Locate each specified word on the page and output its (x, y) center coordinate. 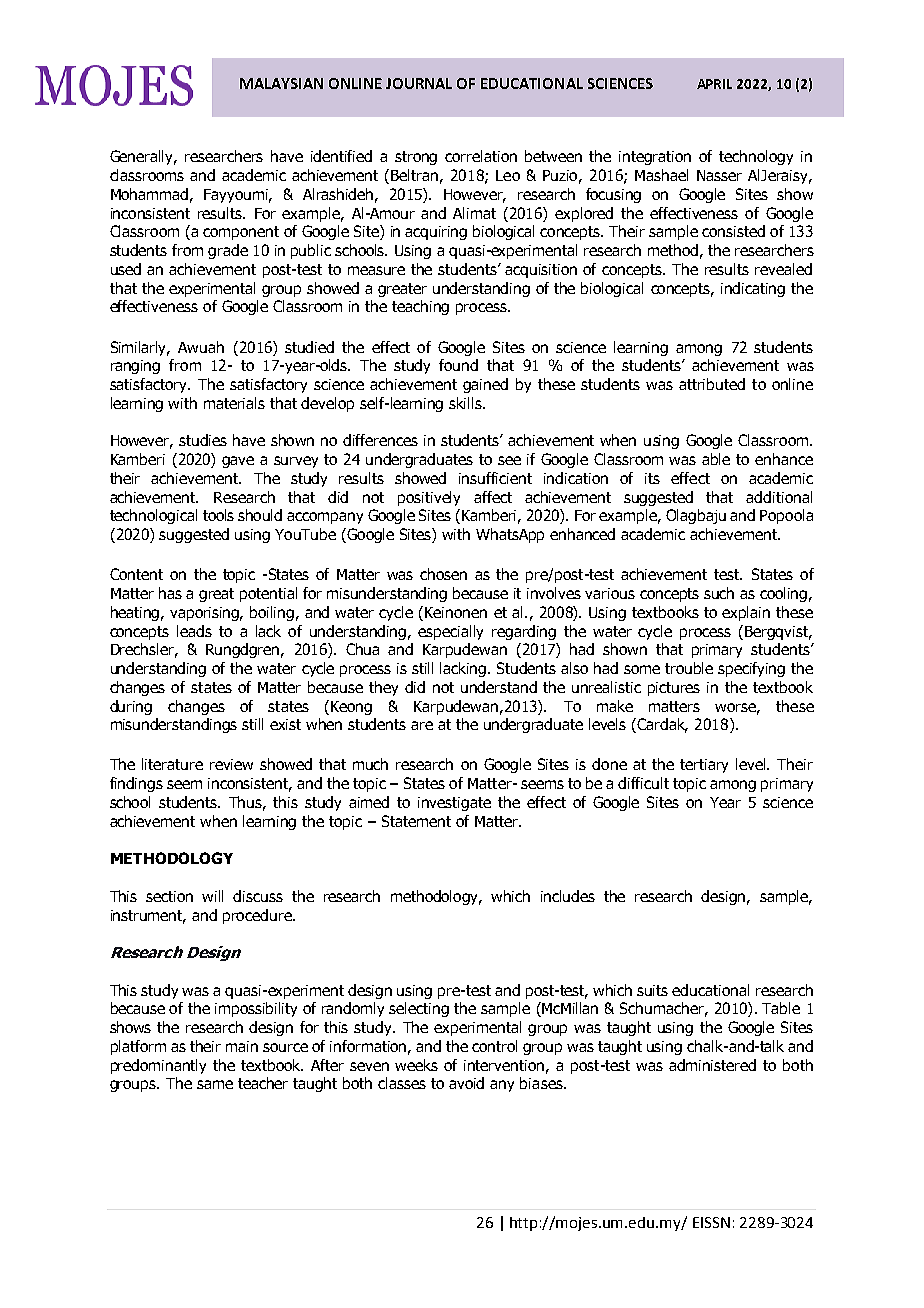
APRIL (714, 84)
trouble (689, 668)
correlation (481, 156)
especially (450, 632)
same (215, 1084)
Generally (143, 157)
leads (194, 631)
